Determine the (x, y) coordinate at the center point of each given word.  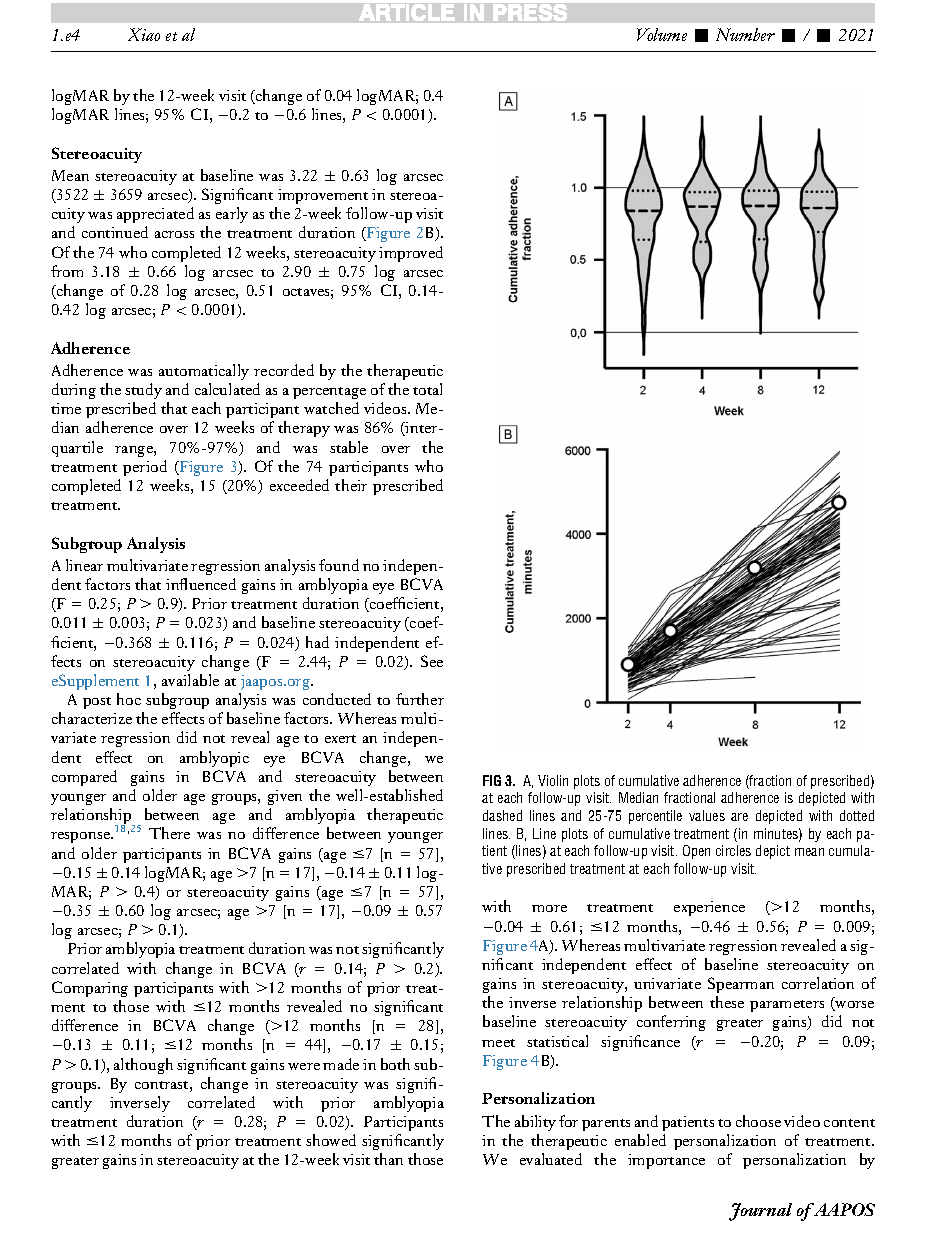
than (388, 1159)
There (169, 833)
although (143, 1066)
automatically (204, 372)
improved (411, 254)
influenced (201, 584)
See (432, 661)
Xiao (144, 34)
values (707, 815)
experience (709, 908)
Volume (662, 34)
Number (745, 34)
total (427, 389)
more (549, 908)
